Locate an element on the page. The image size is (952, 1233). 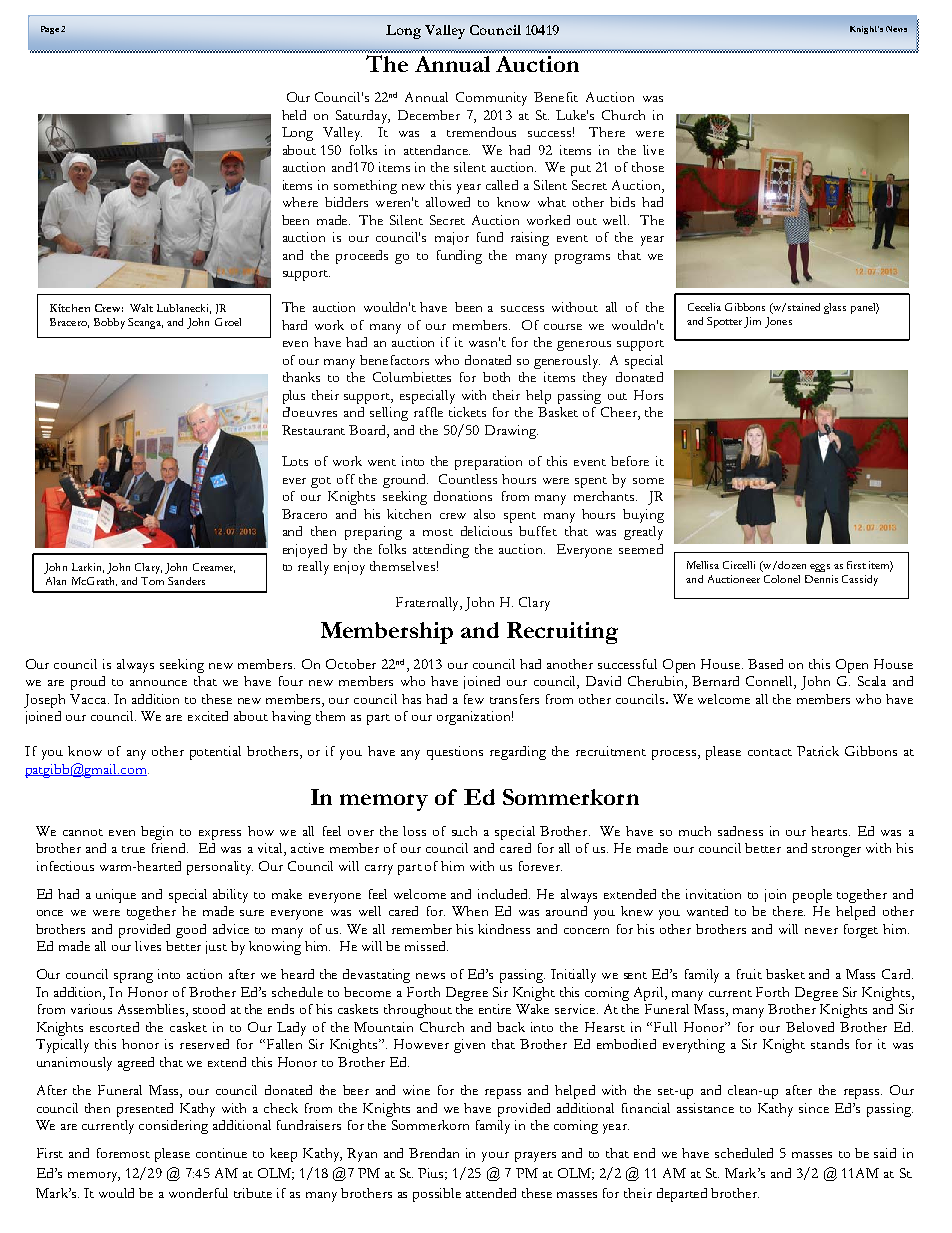
your is located at coordinates (495, 1157).
